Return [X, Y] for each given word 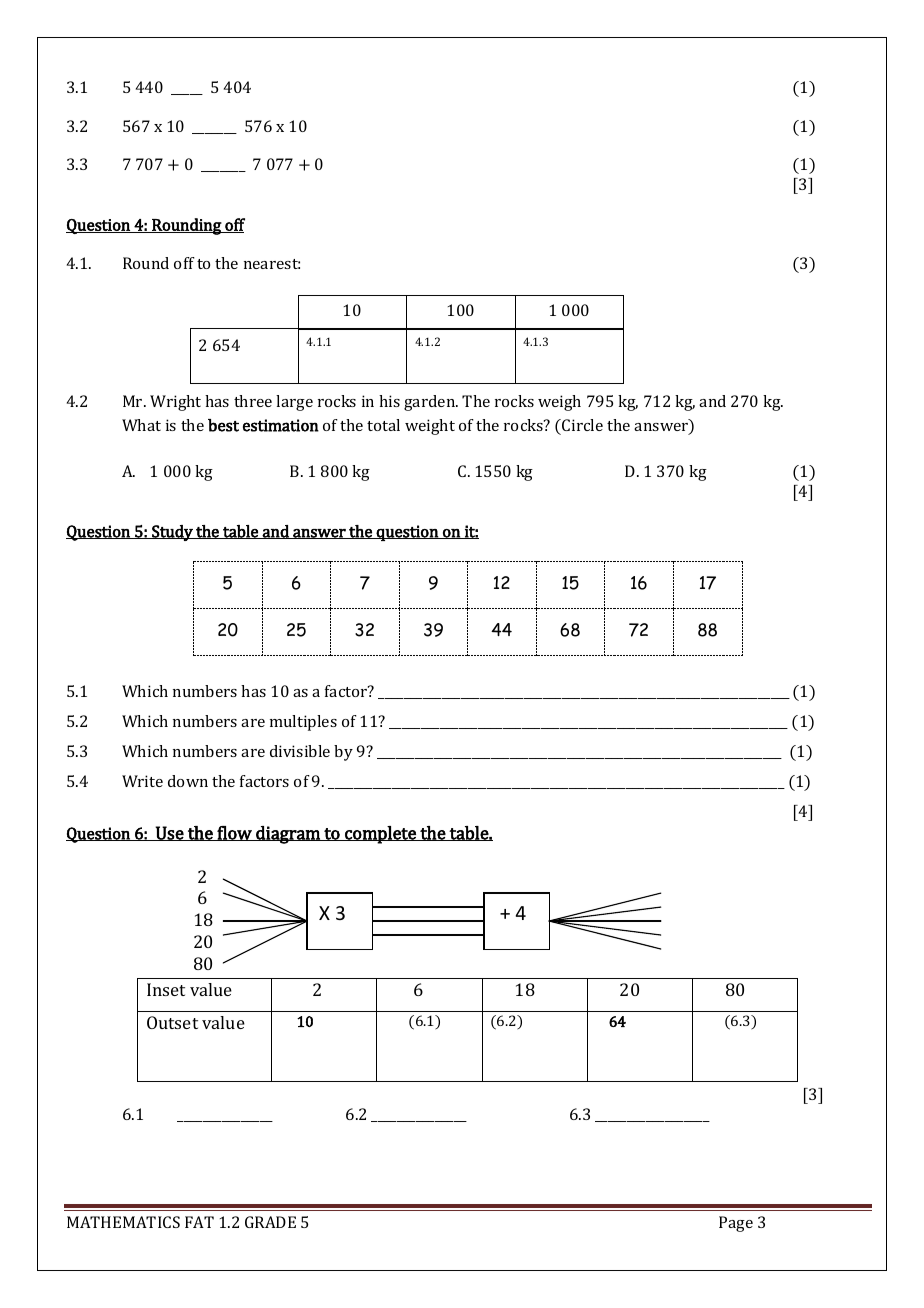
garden [431, 403]
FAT [199, 1222]
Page [736, 1224]
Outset [172, 1022]
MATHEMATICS [123, 1222]
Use [170, 833]
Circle [582, 425]
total [383, 425]
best [223, 425]
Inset [166, 989]
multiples [303, 723]
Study [172, 533]
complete [380, 835]
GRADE [270, 1222]
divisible [300, 751]
